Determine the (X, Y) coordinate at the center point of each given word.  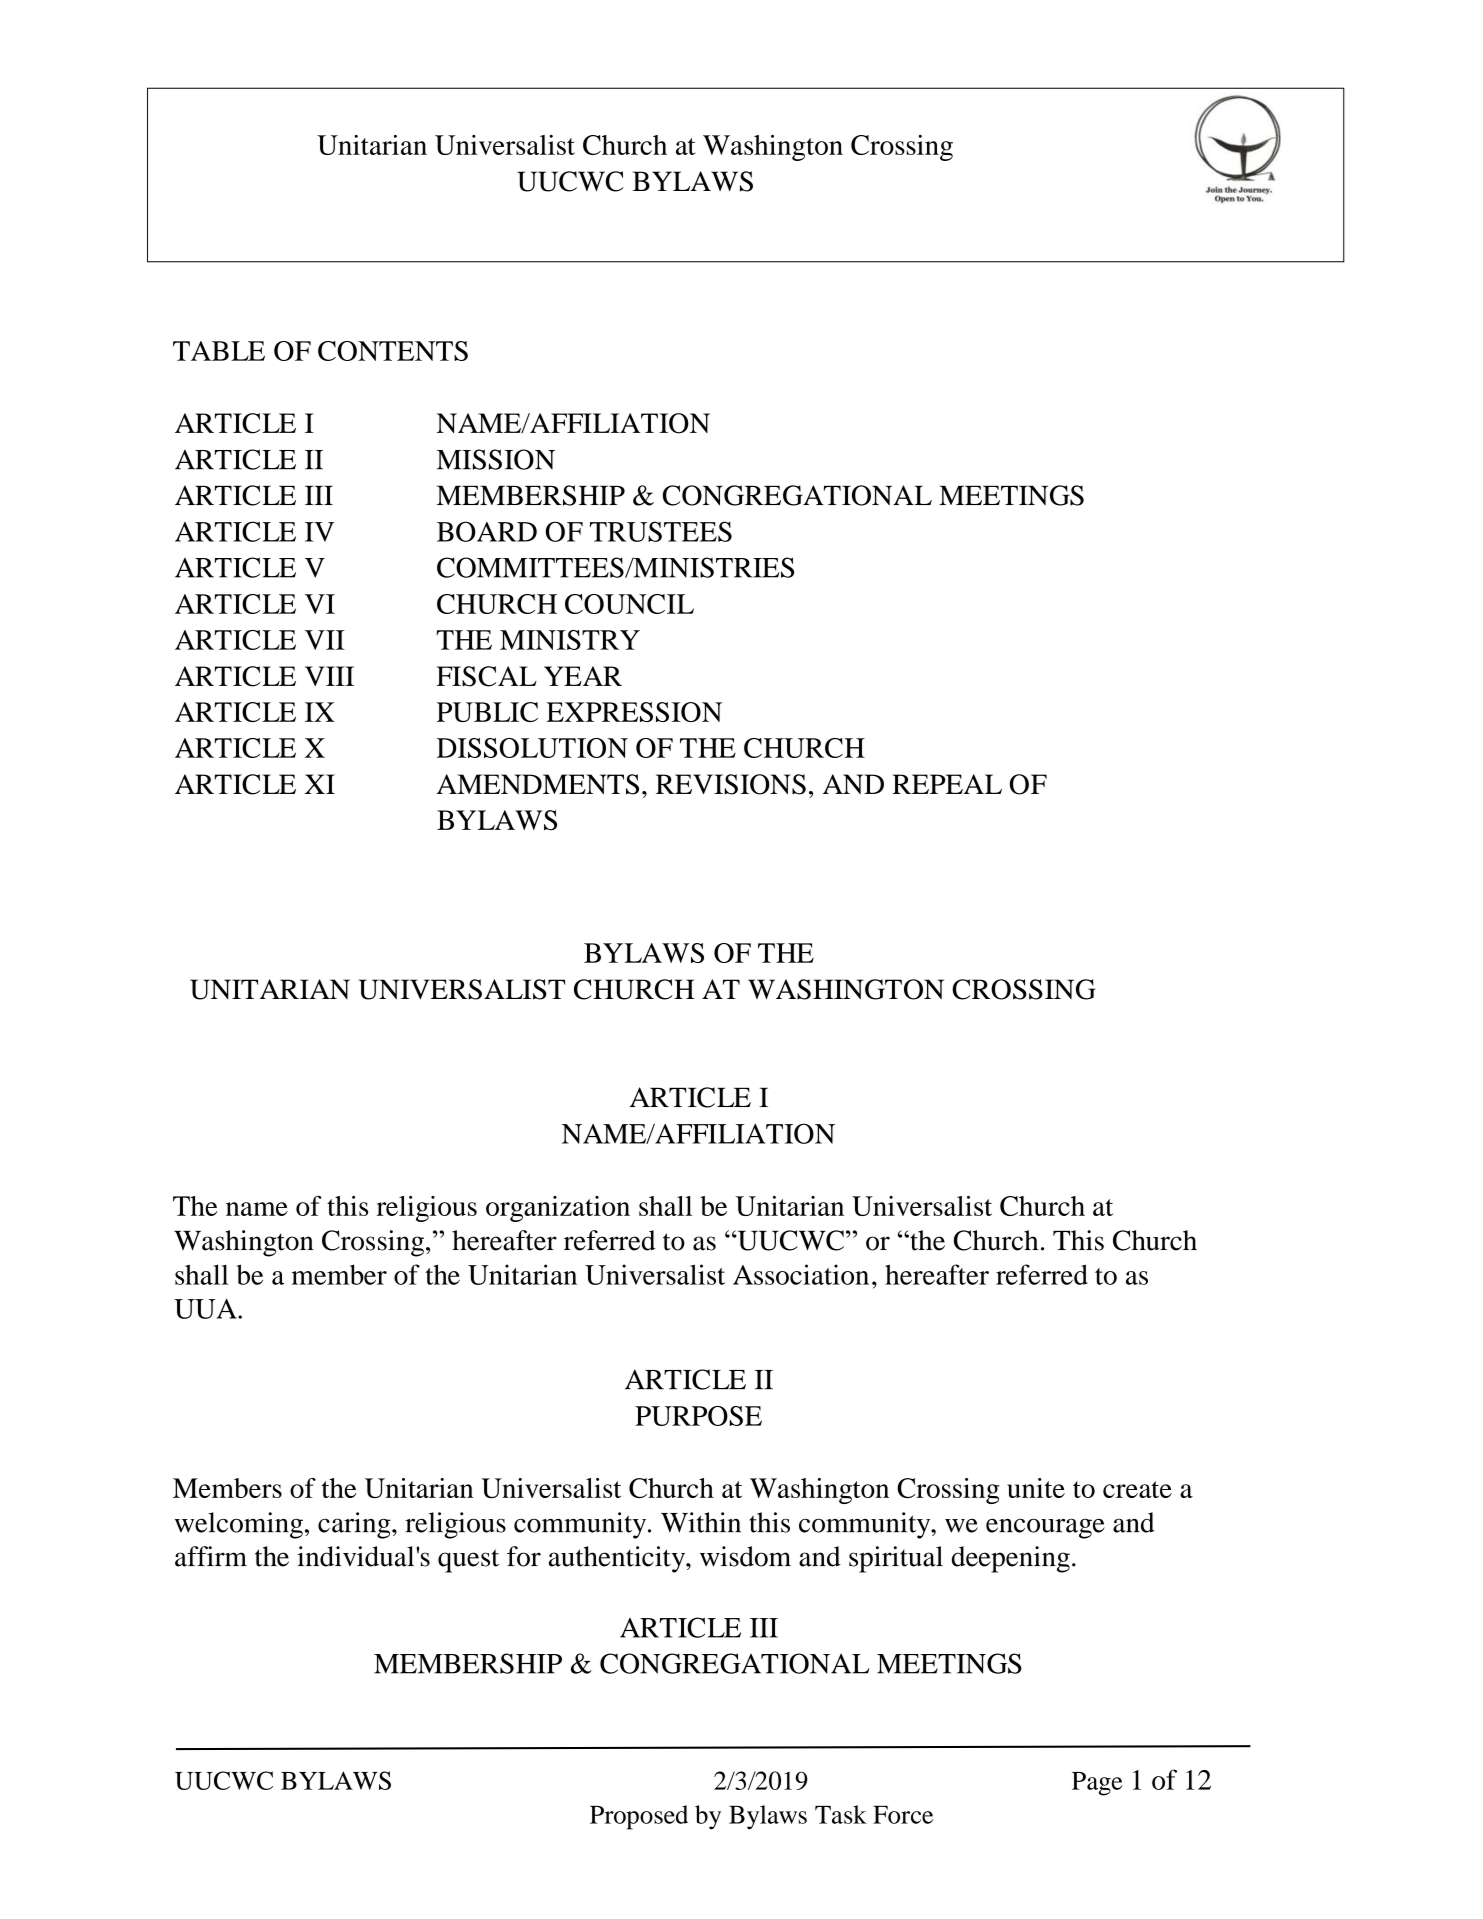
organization (558, 1209)
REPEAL (947, 784)
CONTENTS (393, 351)
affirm (211, 1556)
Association (801, 1274)
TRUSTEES (661, 531)
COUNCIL (629, 604)
